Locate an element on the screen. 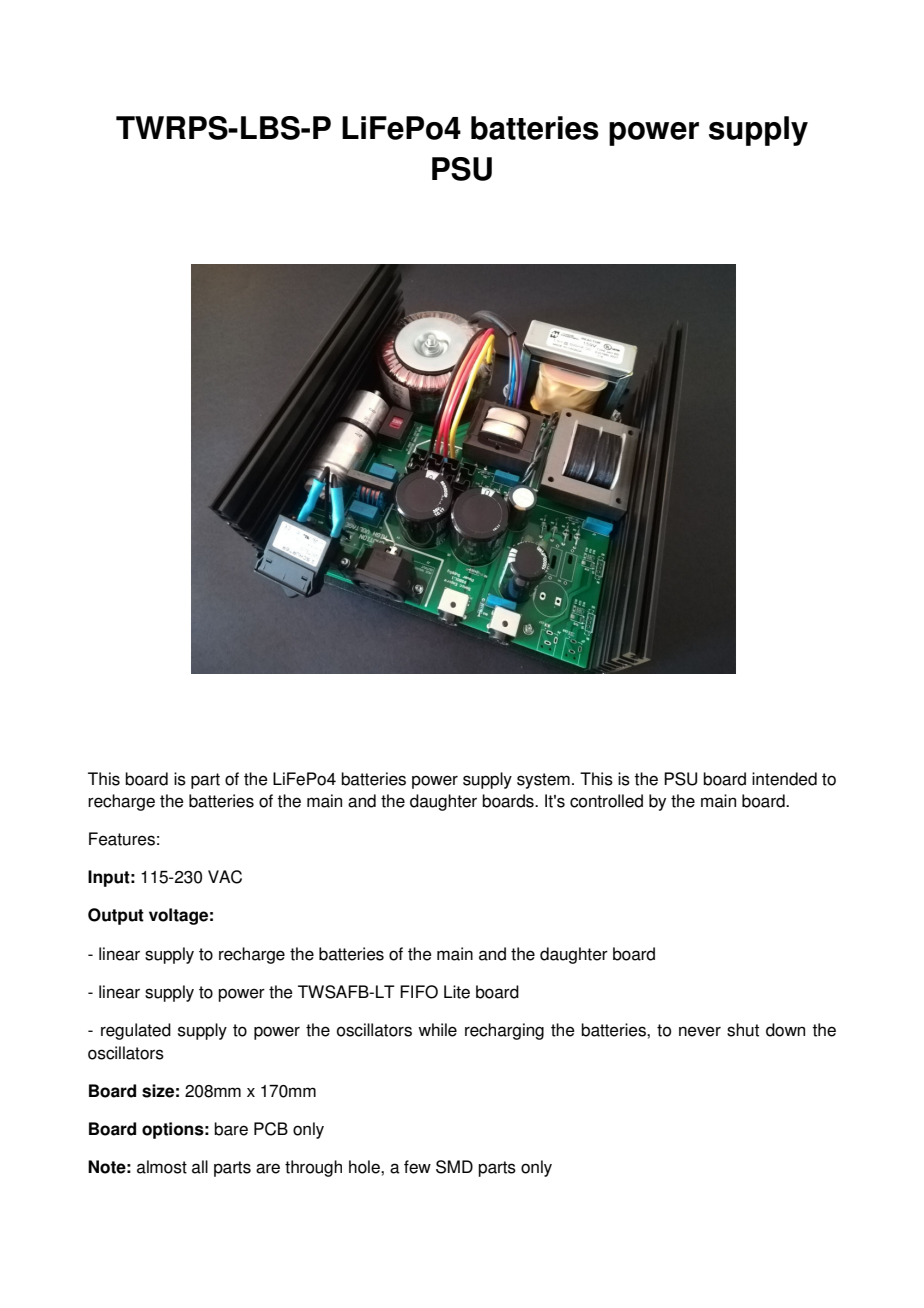  while is located at coordinates (437, 1030).
